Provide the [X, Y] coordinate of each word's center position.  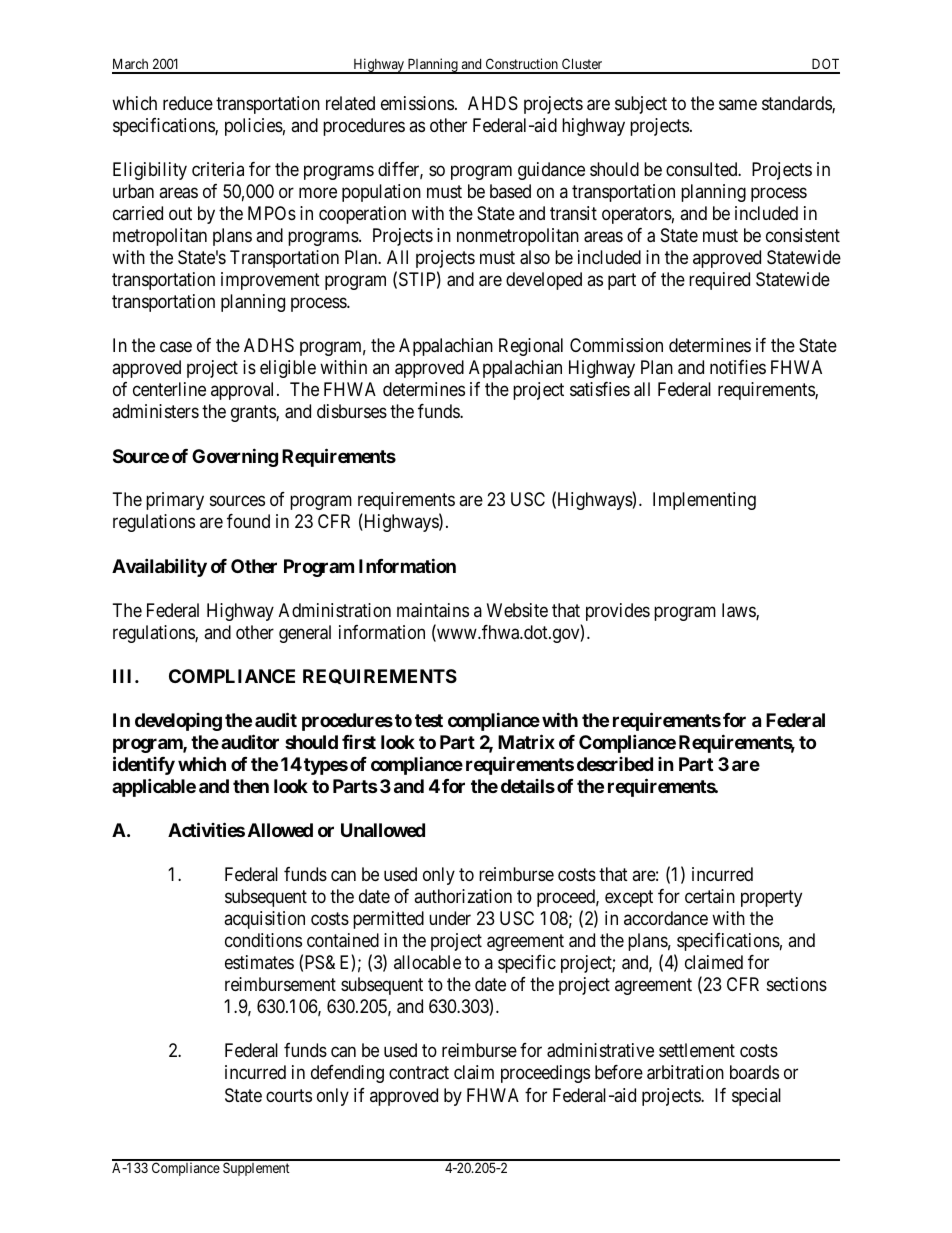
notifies [738, 367]
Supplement [256, 1169]
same [738, 104]
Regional [531, 347]
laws [739, 611]
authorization [463, 896]
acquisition [264, 920]
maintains [433, 610]
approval [244, 391]
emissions [417, 103]
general [305, 634]
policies [254, 127]
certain [710, 896]
